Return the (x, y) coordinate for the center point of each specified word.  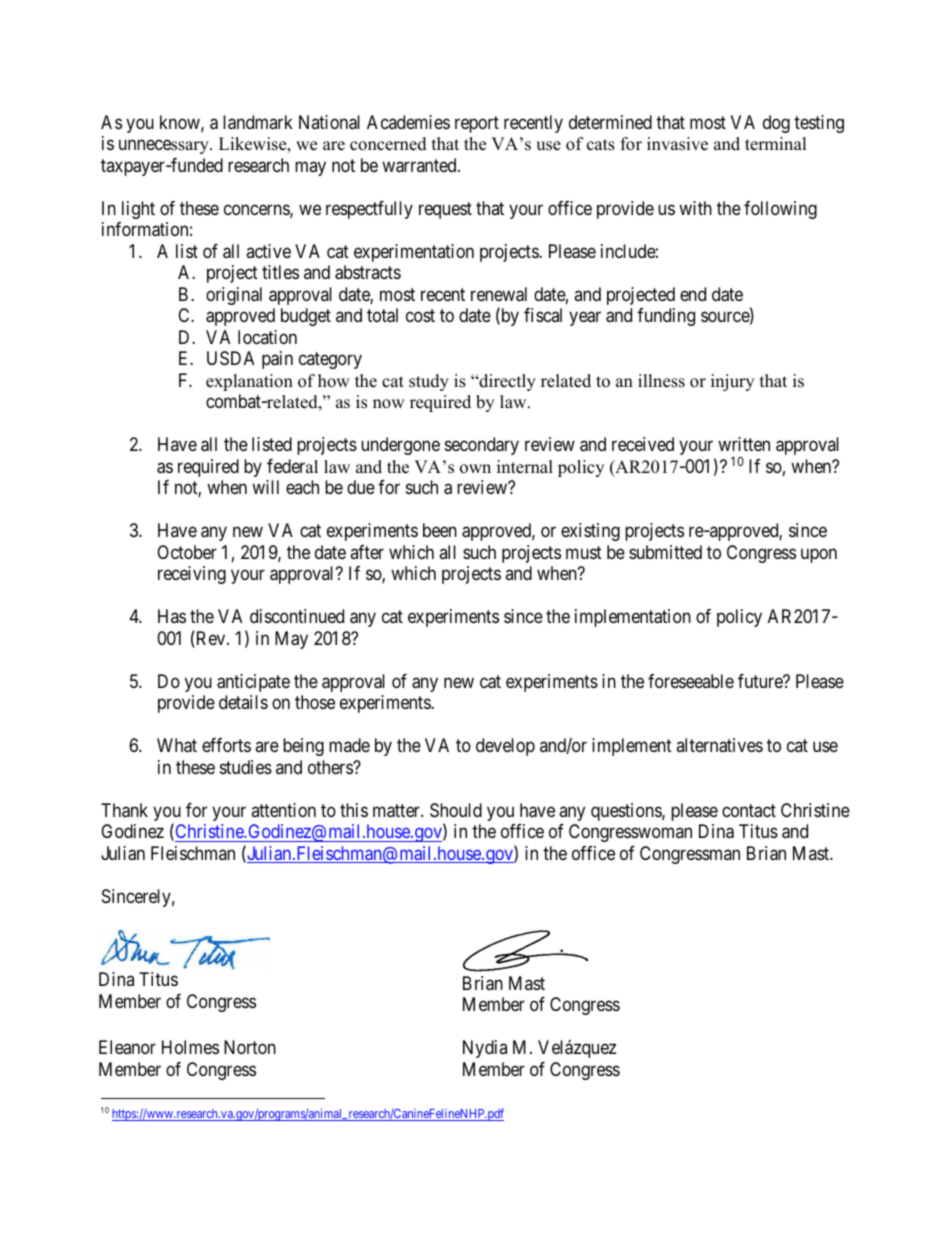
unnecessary (165, 147)
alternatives (719, 745)
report (477, 124)
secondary (482, 446)
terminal (776, 144)
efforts (226, 745)
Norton (250, 1047)
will (265, 487)
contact (749, 811)
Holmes (190, 1047)
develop (505, 747)
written (744, 444)
